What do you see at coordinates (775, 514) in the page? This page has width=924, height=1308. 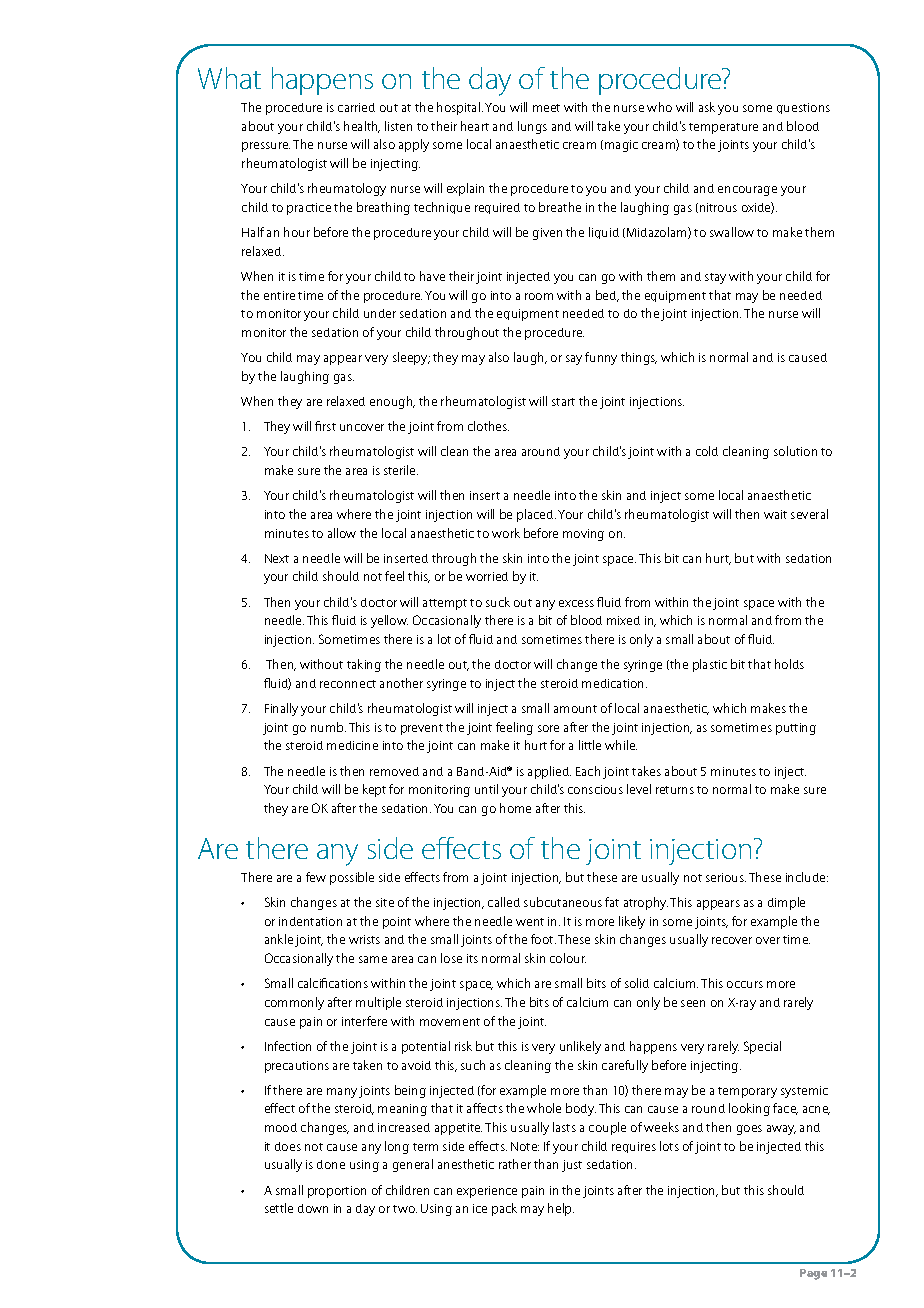 I see `wait` at bounding box center [775, 514].
